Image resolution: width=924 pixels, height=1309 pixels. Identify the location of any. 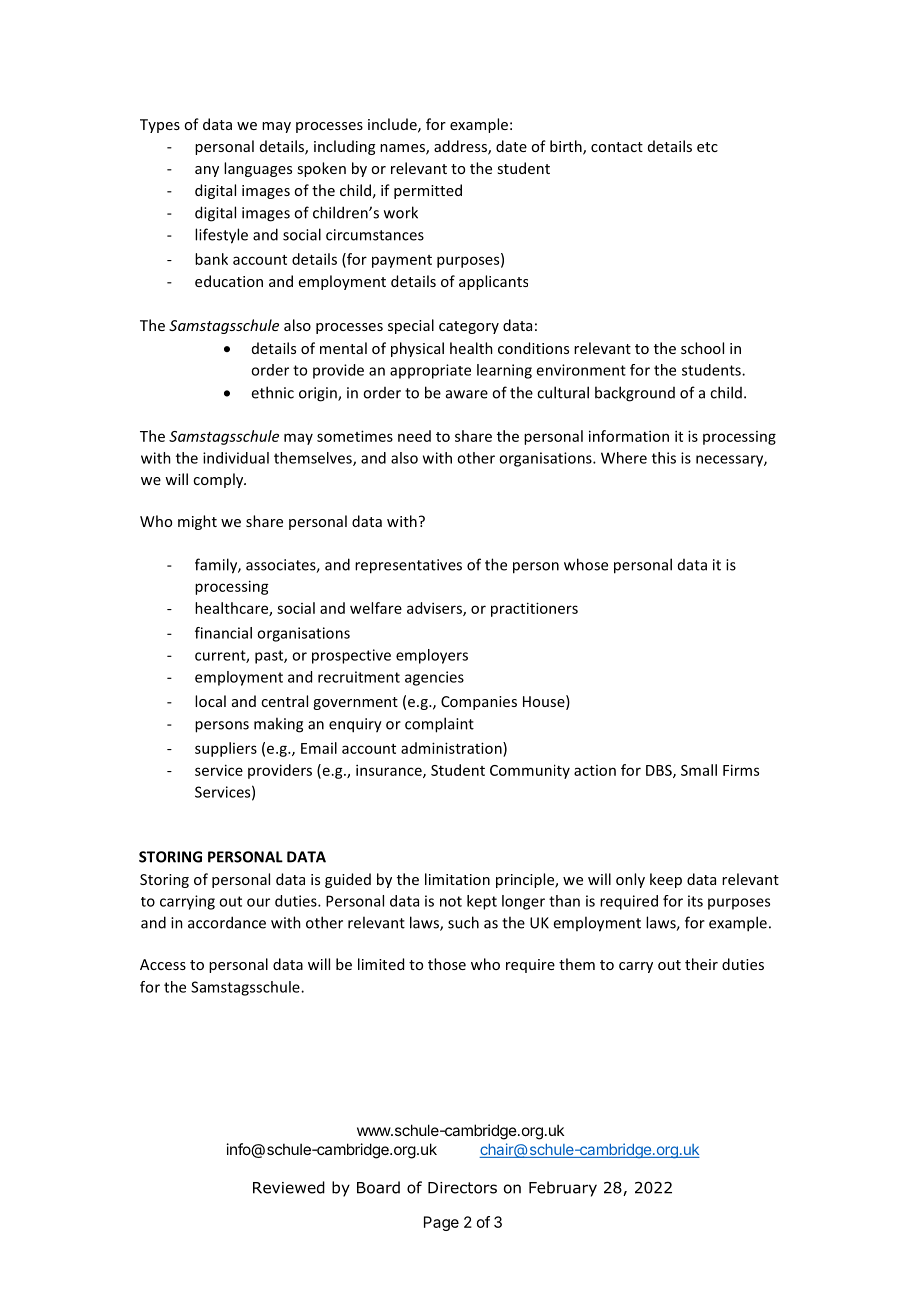
(207, 171).
